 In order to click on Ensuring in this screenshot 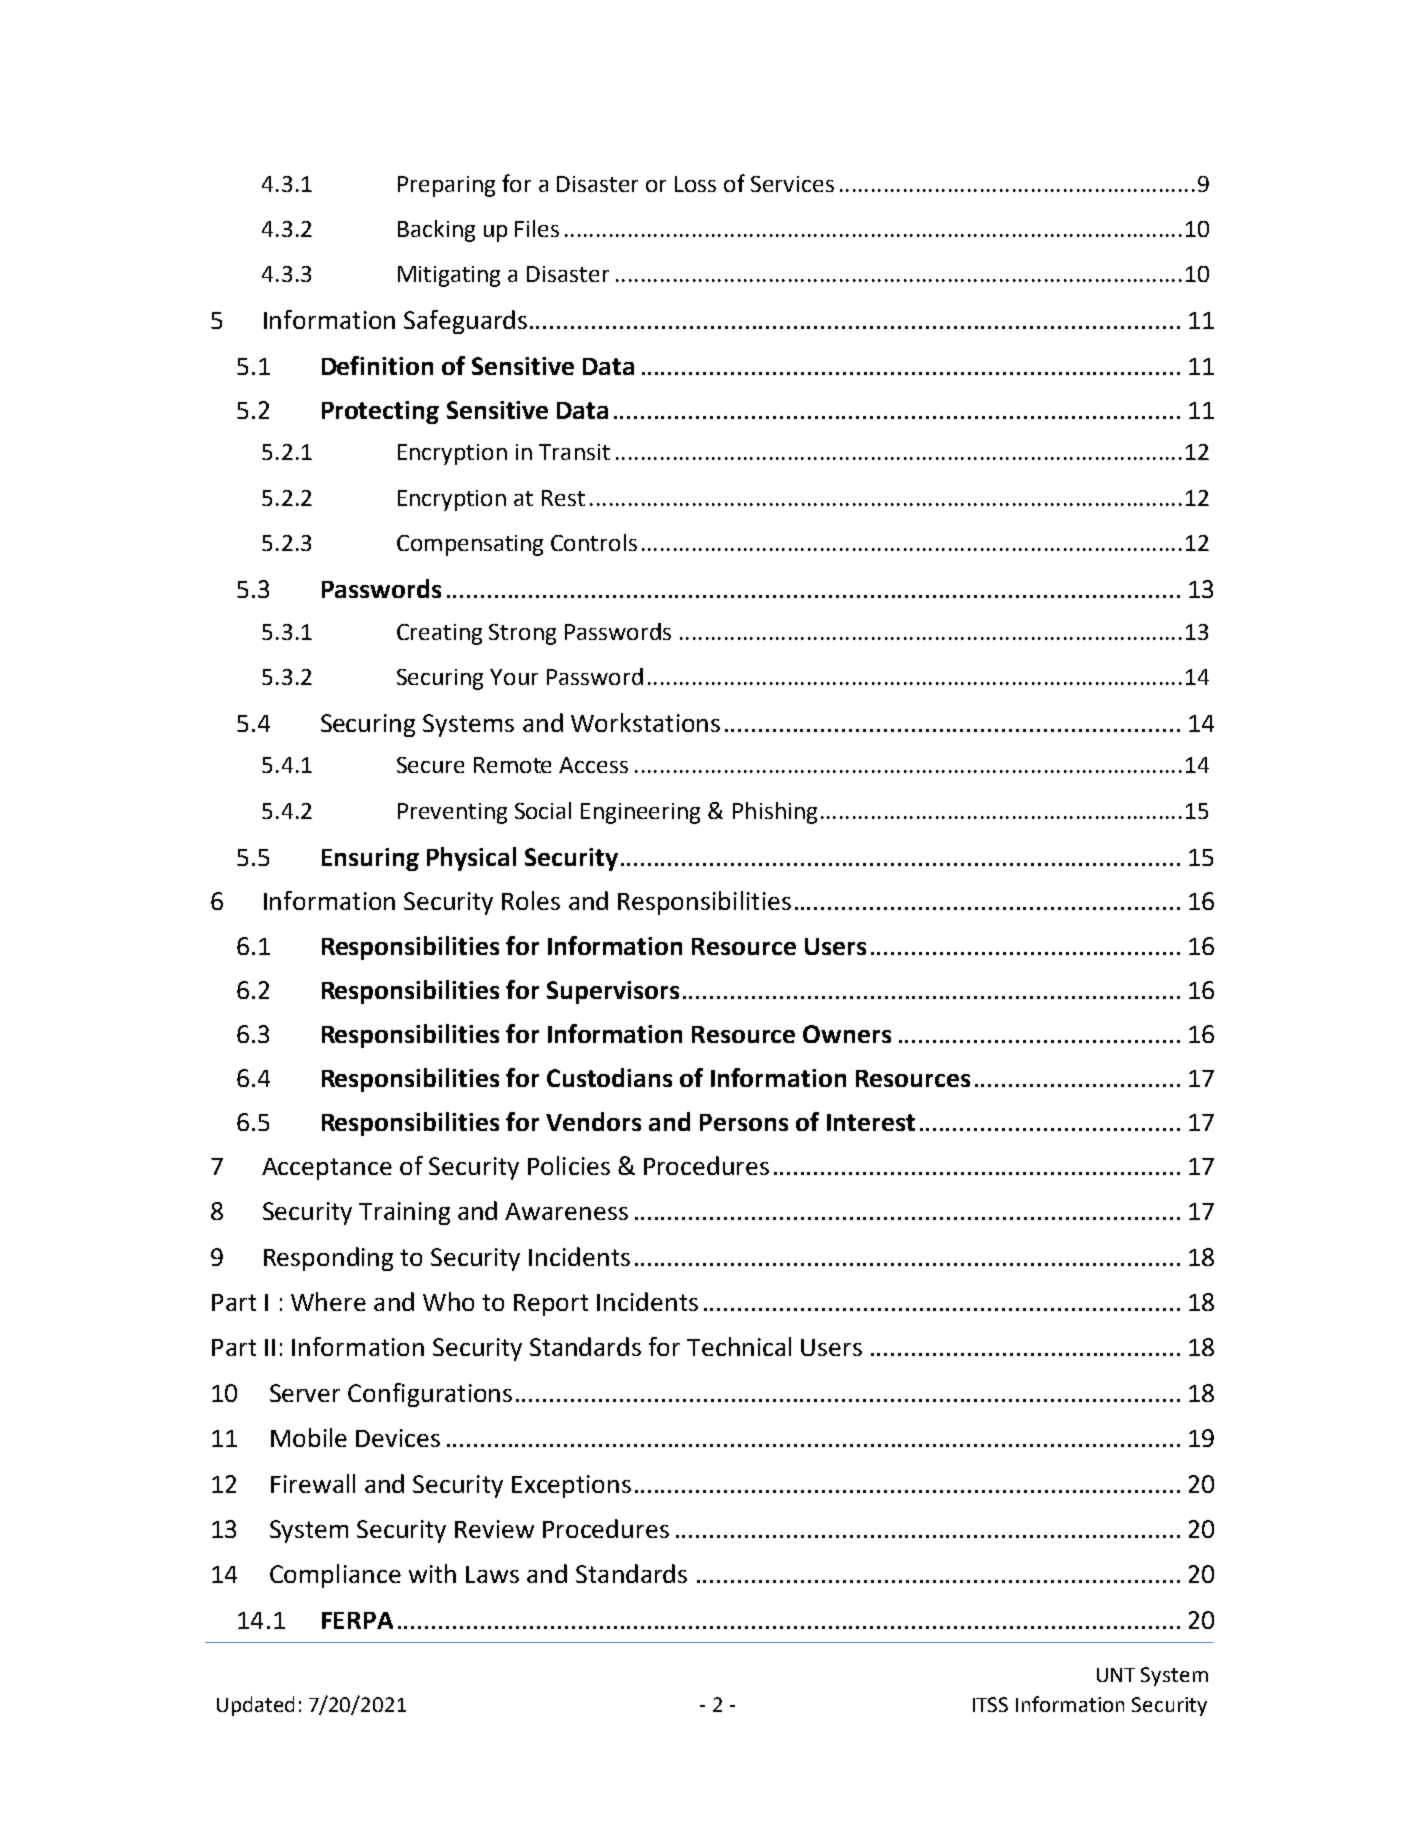, I will do `click(370, 859)`.
